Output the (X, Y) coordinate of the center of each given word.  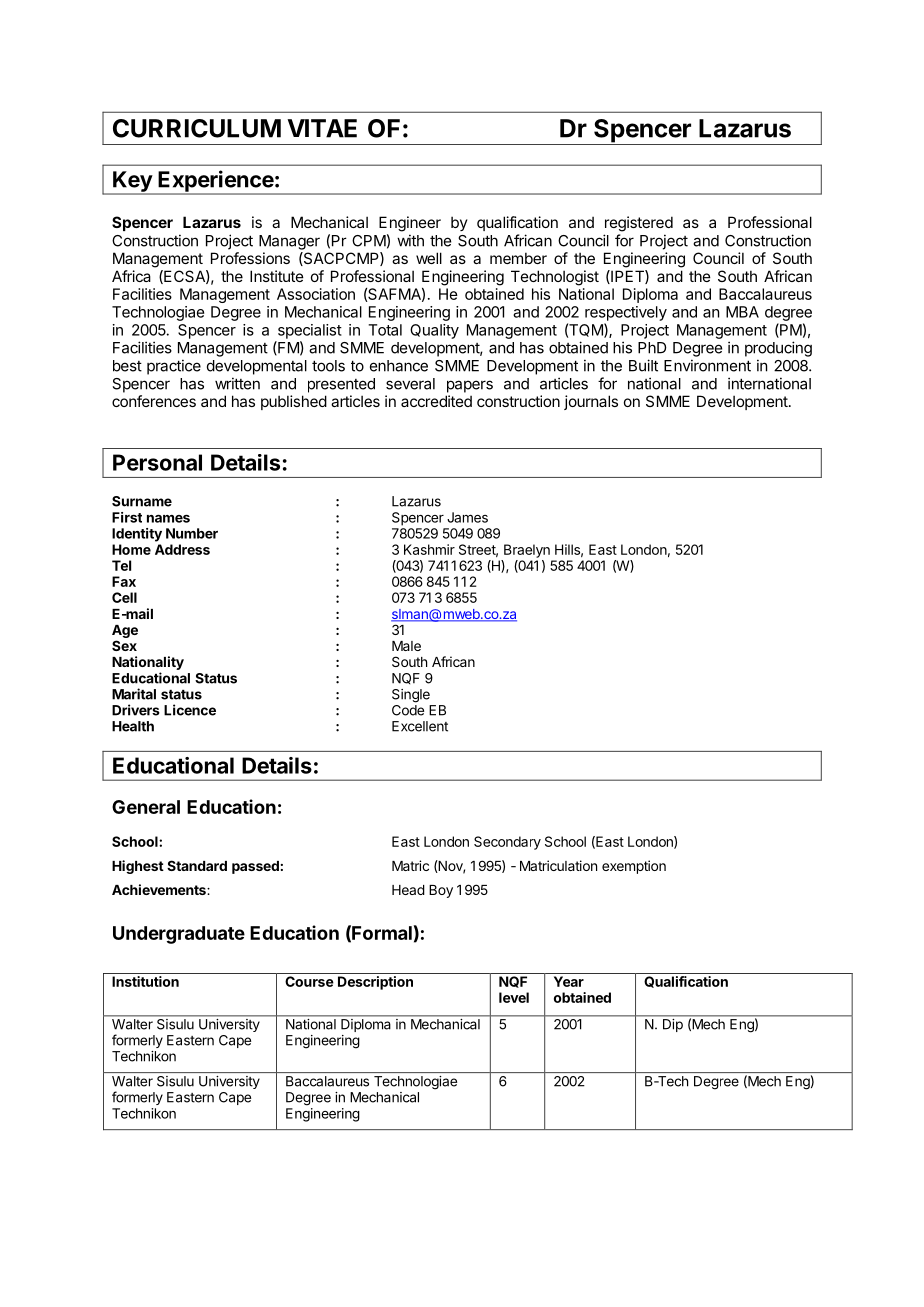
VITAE (322, 128)
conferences (154, 401)
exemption (634, 867)
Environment (707, 365)
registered (639, 224)
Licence (190, 710)
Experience (216, 182)
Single (411, 696)
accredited (436, 401)
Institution (145, 981)
